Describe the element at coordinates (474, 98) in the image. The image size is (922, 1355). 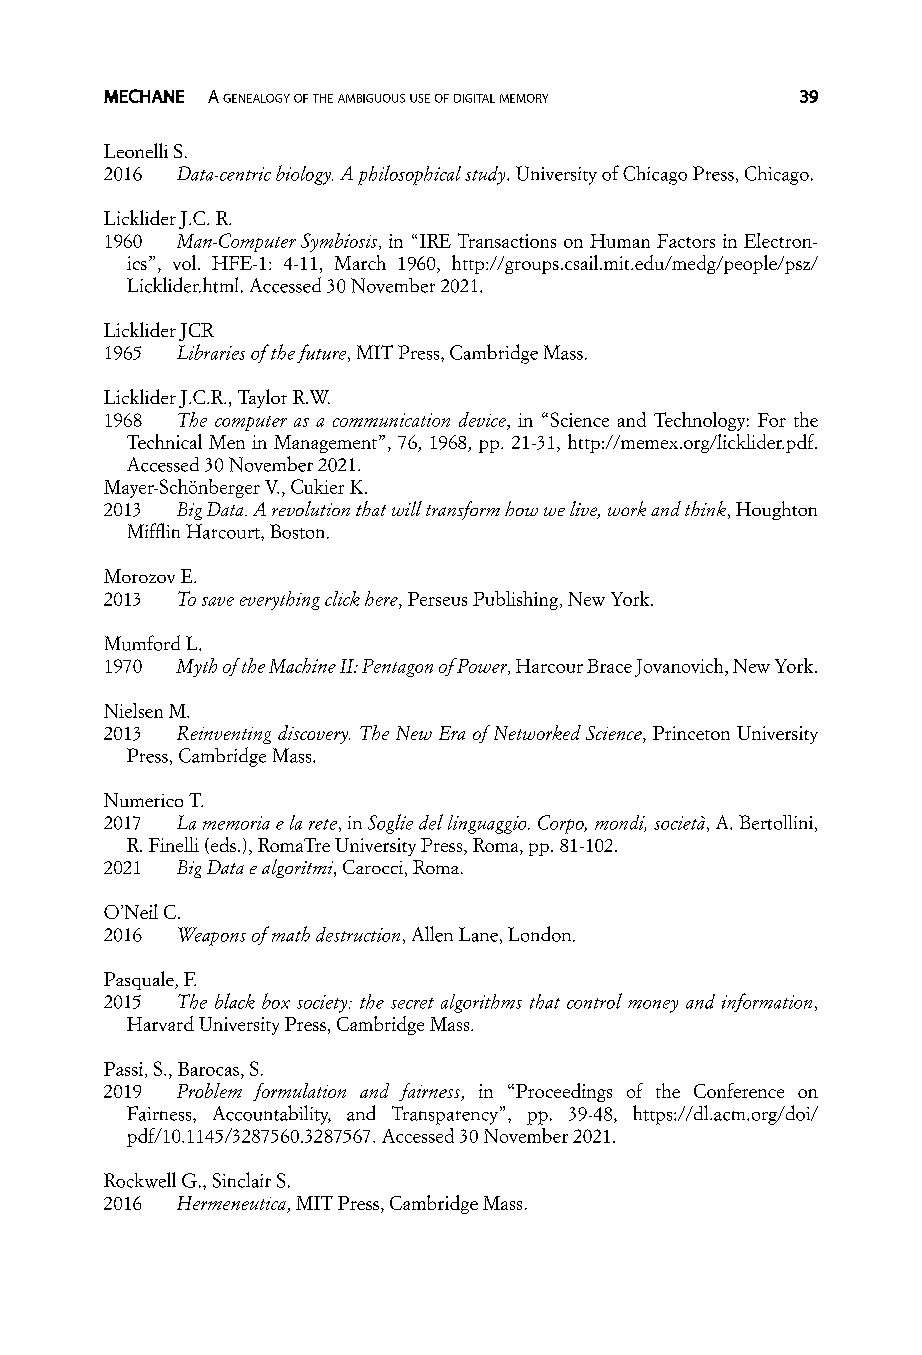
I see `digital` at that location.
